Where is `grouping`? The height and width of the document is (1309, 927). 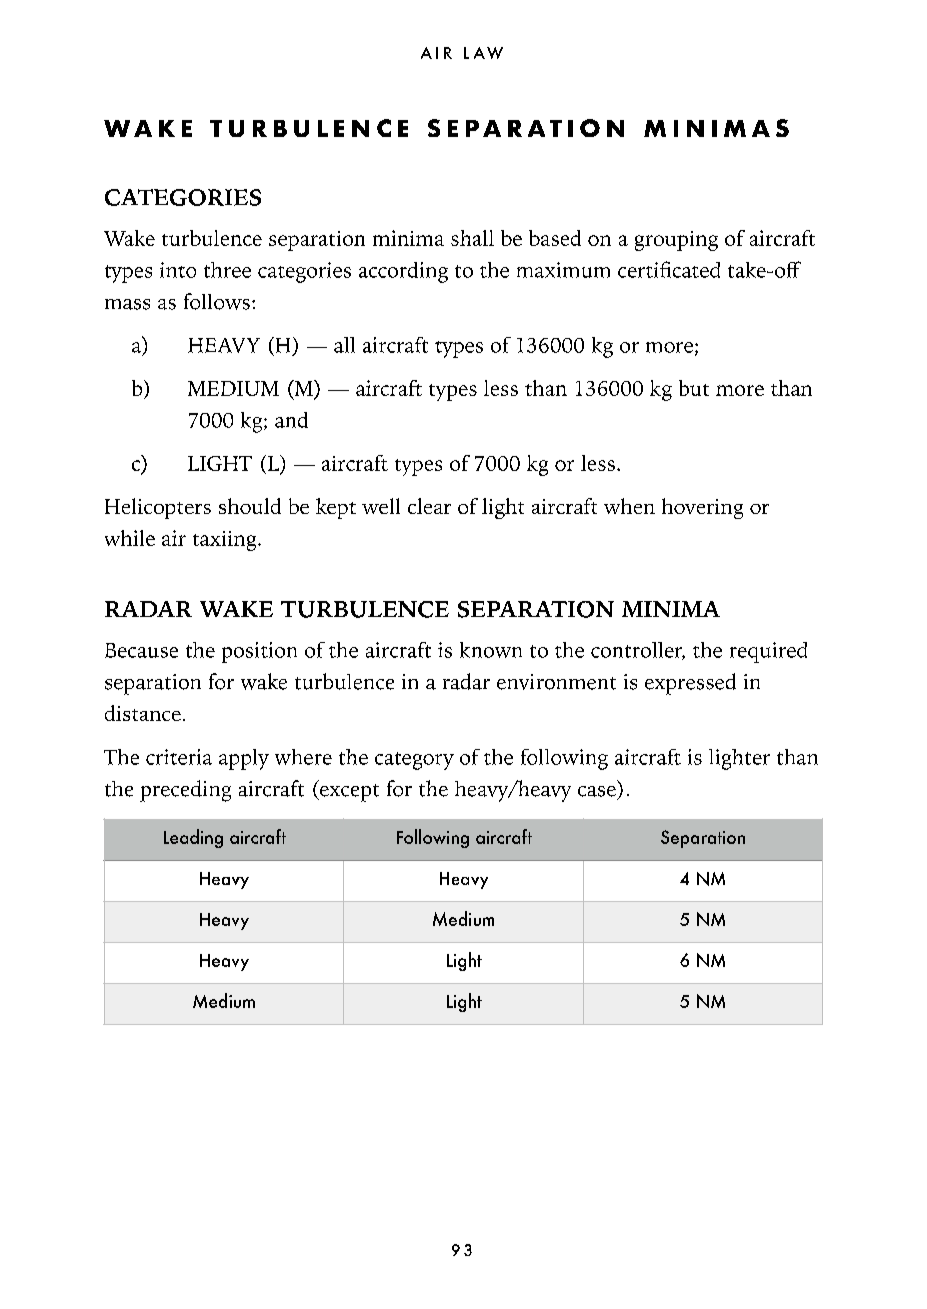
grouping is located at coordinates (676, 241).
